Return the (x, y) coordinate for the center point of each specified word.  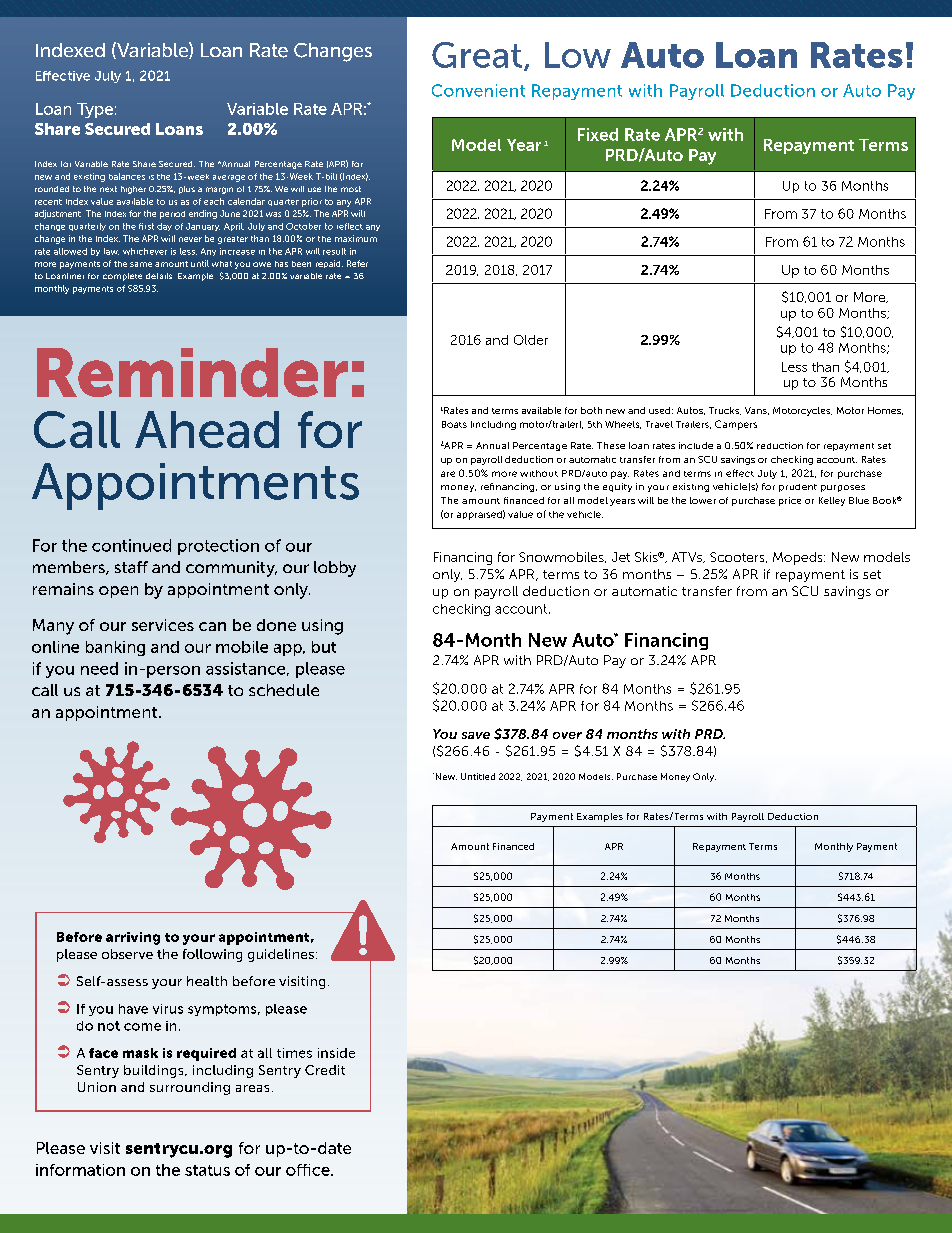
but (324, 647)
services (163, 625)
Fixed (598, 134)
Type (95, 110)
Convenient (478, 90)
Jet (621, 557)
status (207, 1170)
